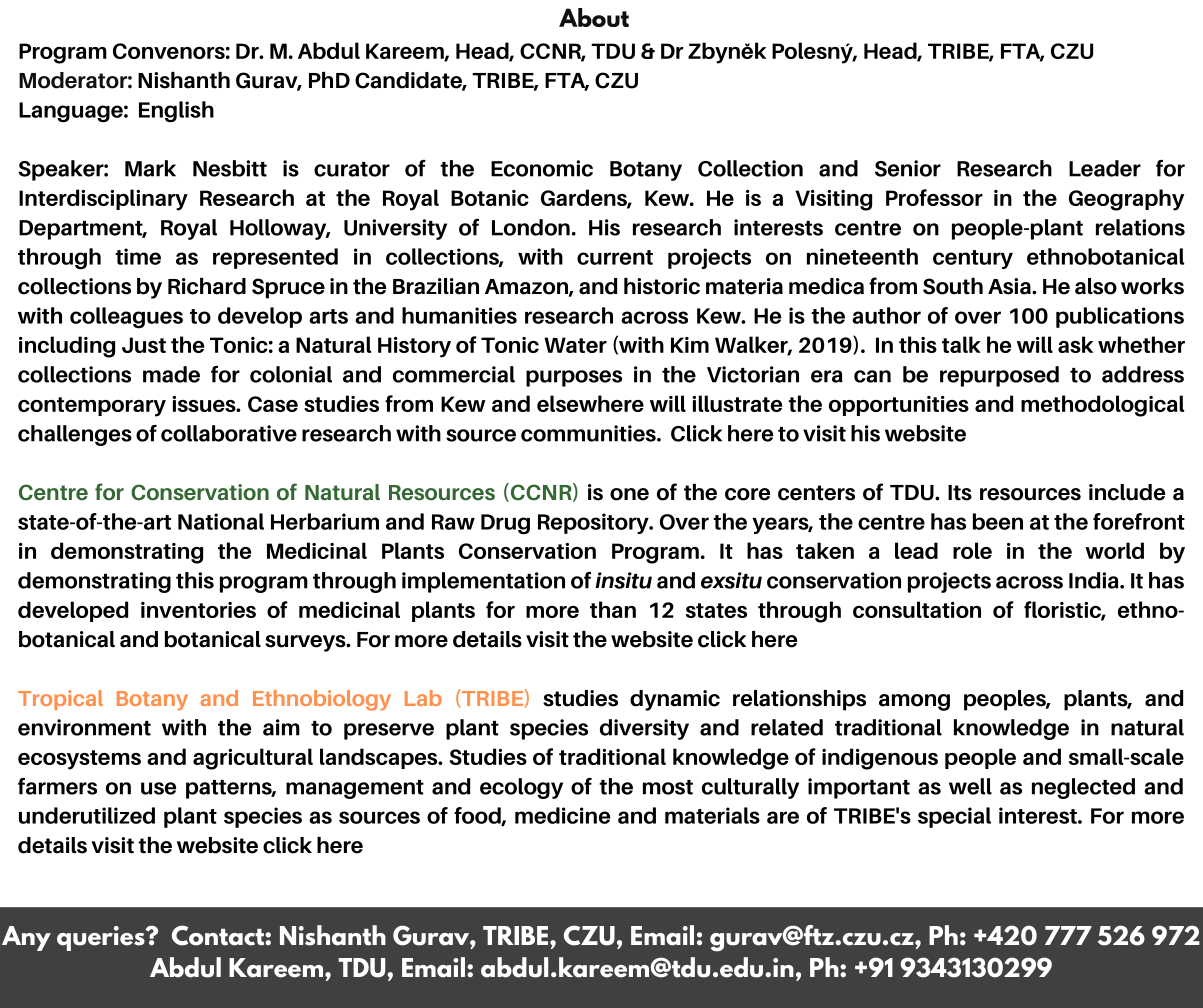  What do you see at coordinates (973, 259) in the screenshot?
I see `century` at bounding box center [973, 259].
